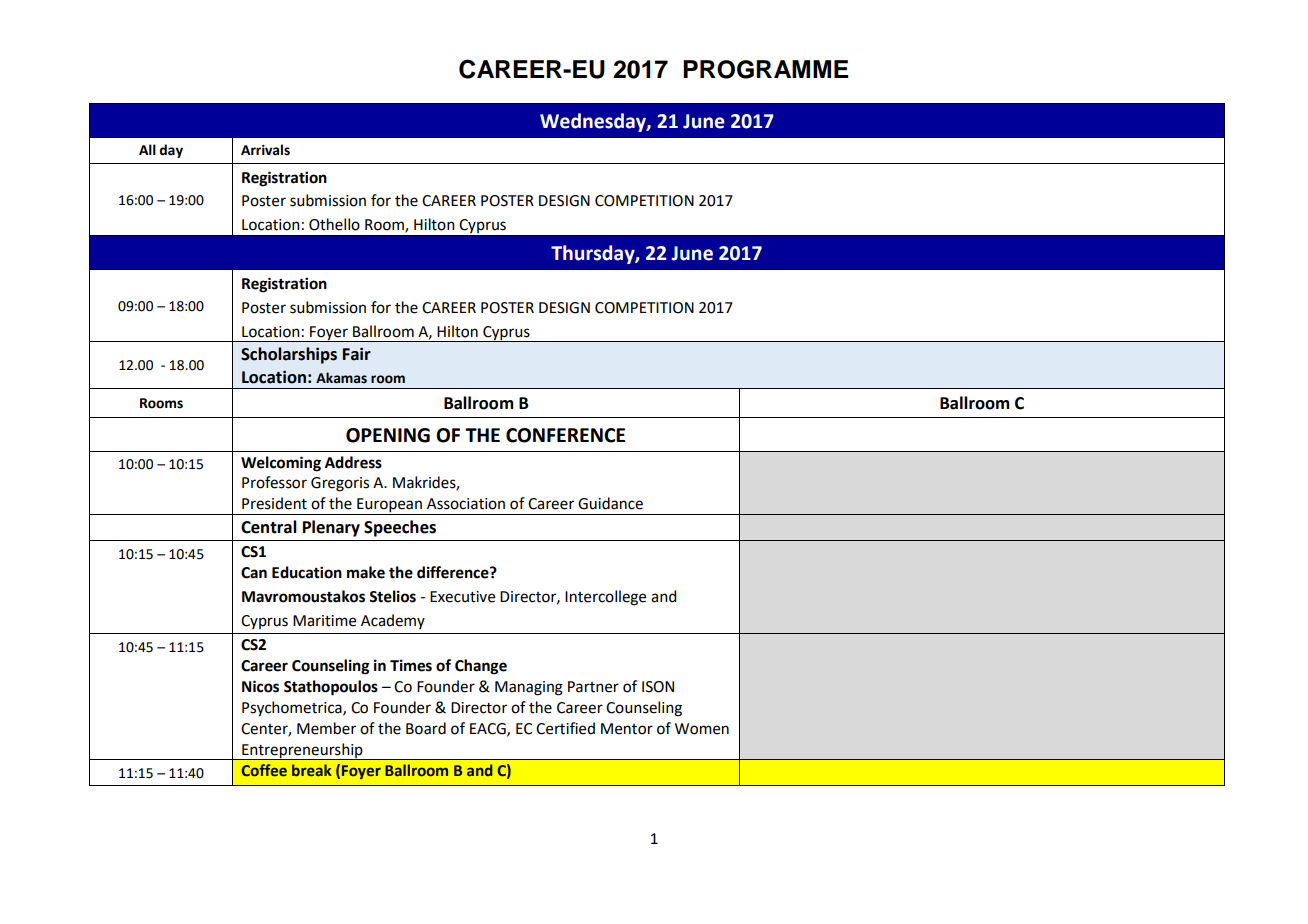  I want to click on Entrepreneurship, so click(302, 751).
